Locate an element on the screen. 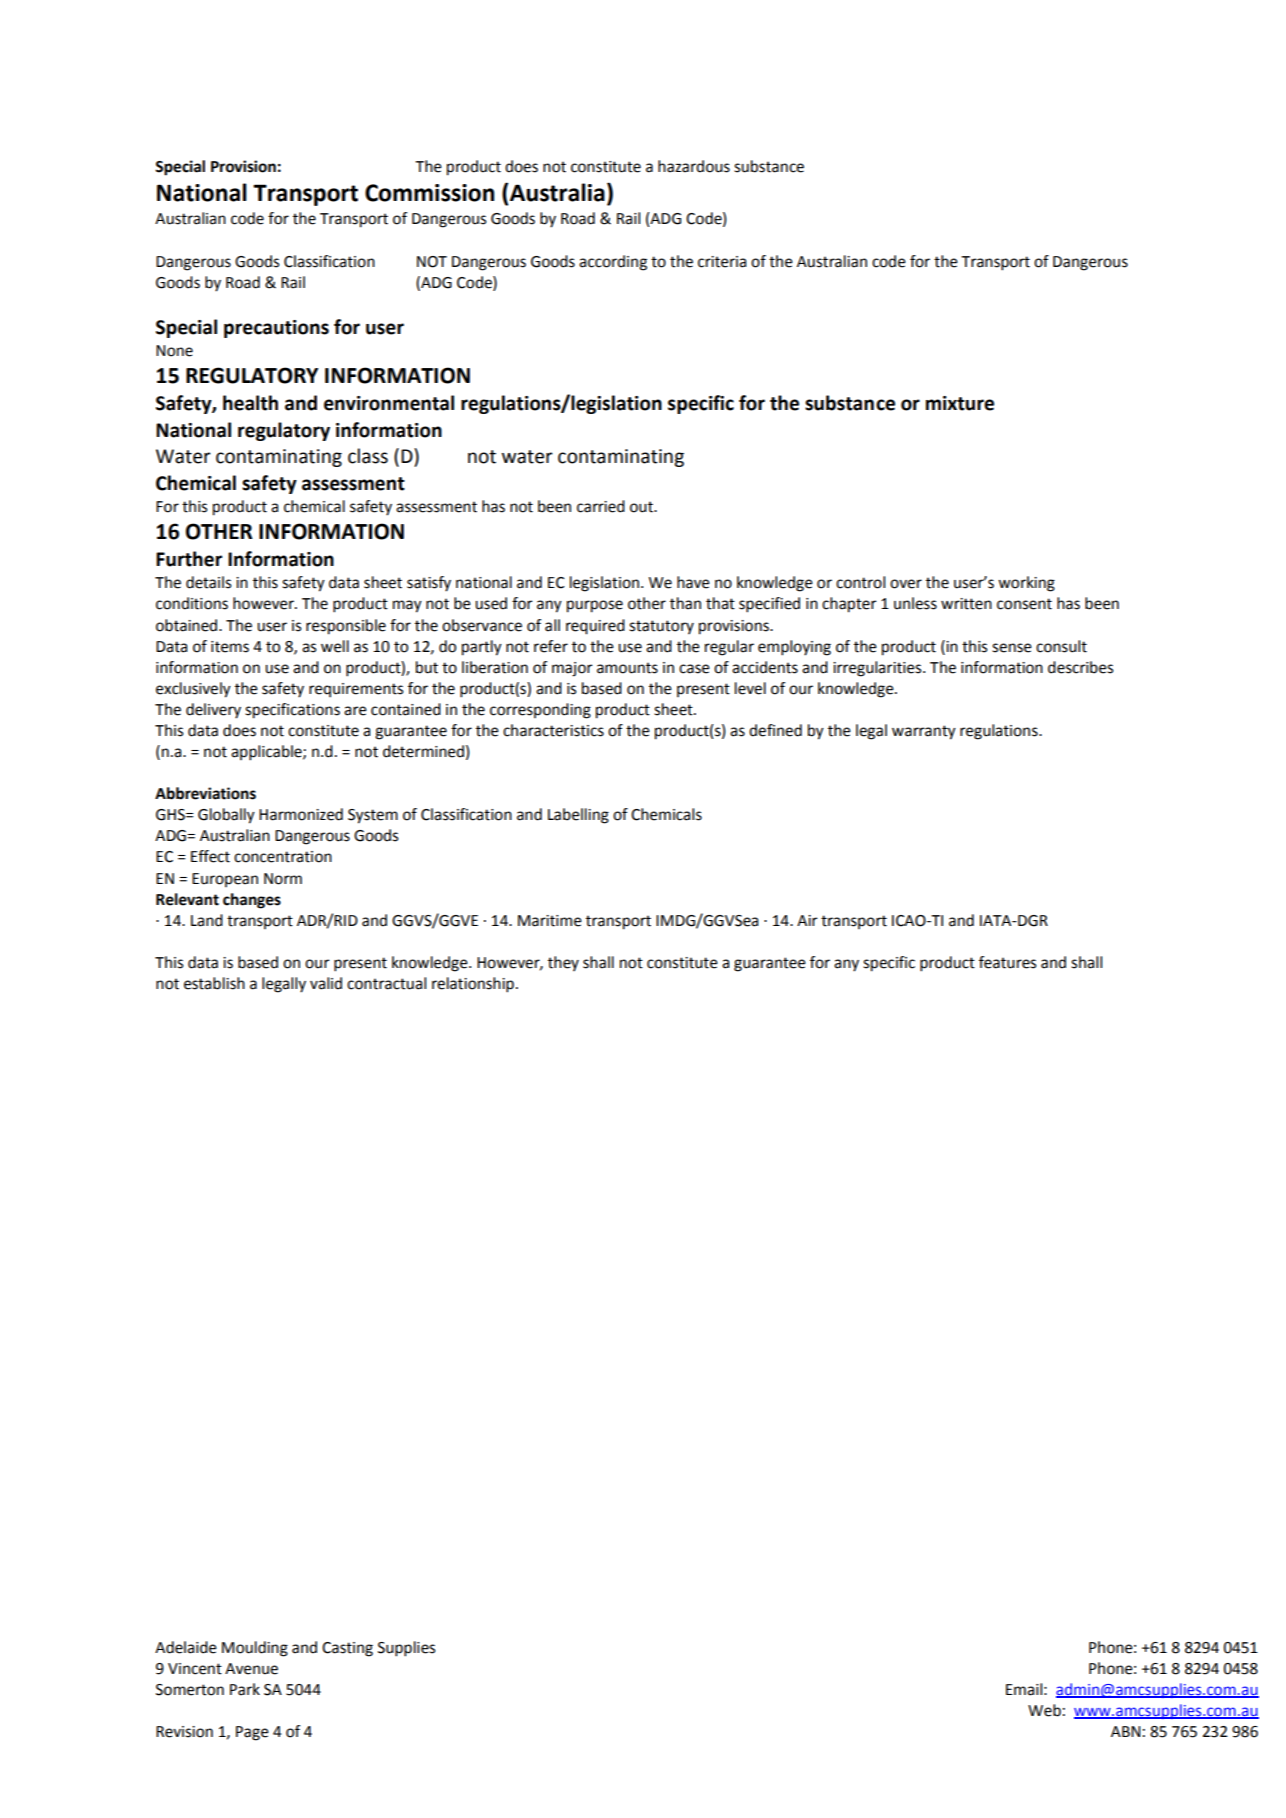  according is located at coordinates (613, 263).
